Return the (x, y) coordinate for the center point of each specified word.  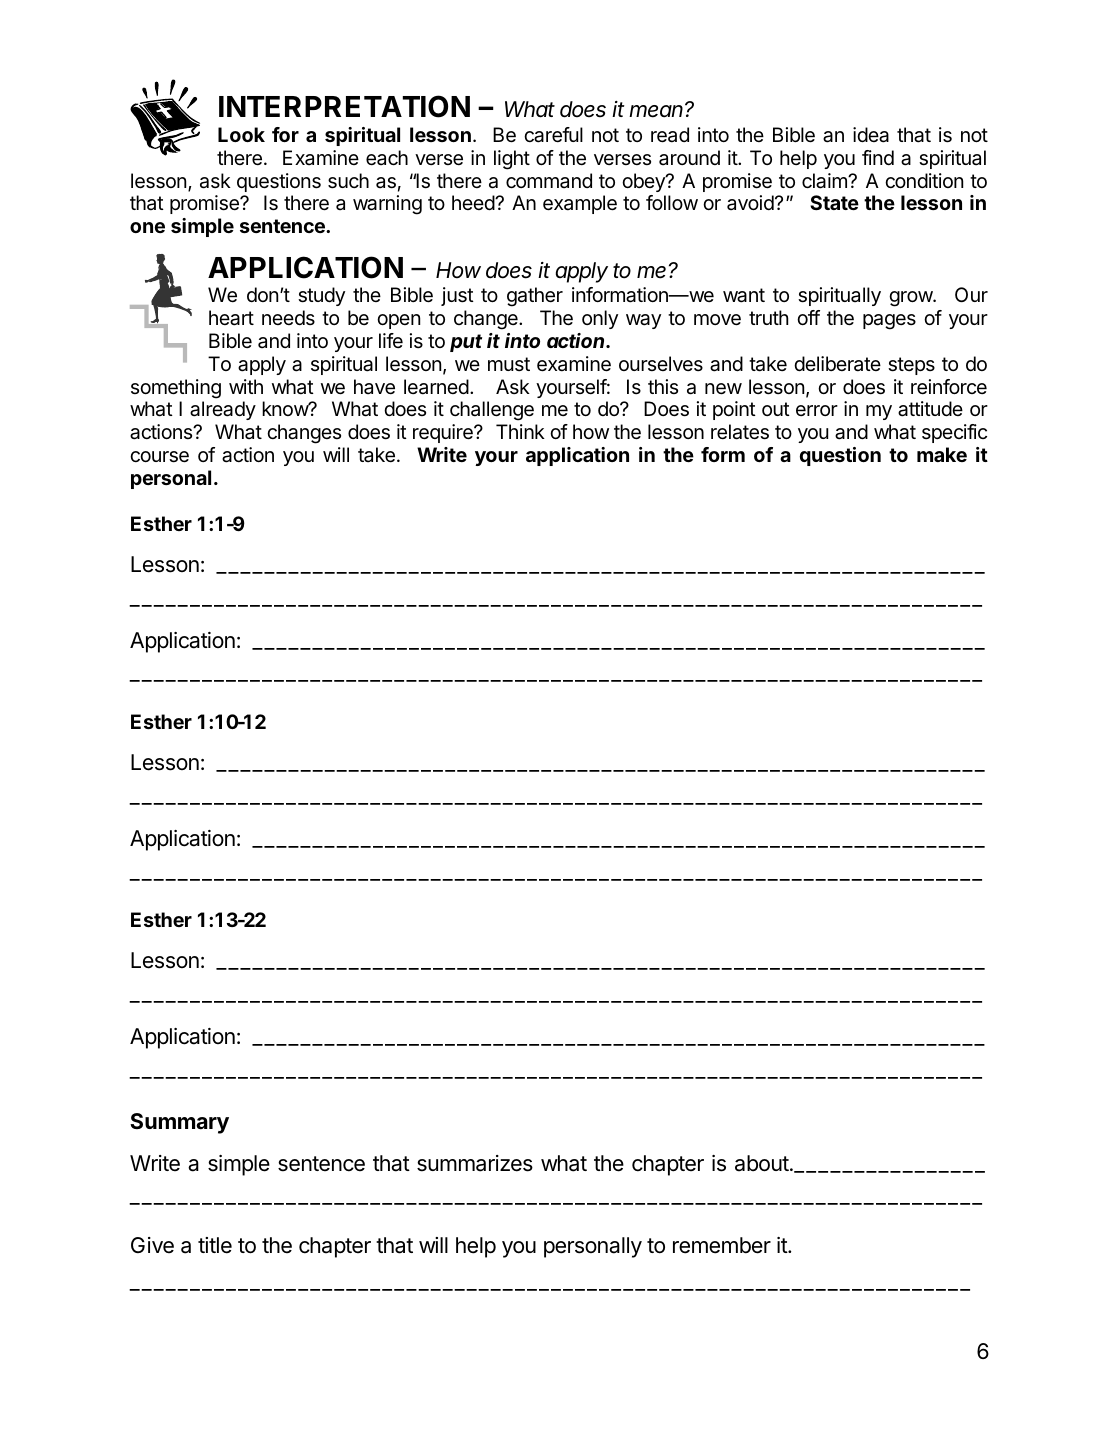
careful (553, 135)
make (942, 454)
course (159, 457)
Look (241, 134)
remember (722, 1245)
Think (520, 431)
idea (871, 135)
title (215, 1245)
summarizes (475, 1163)
